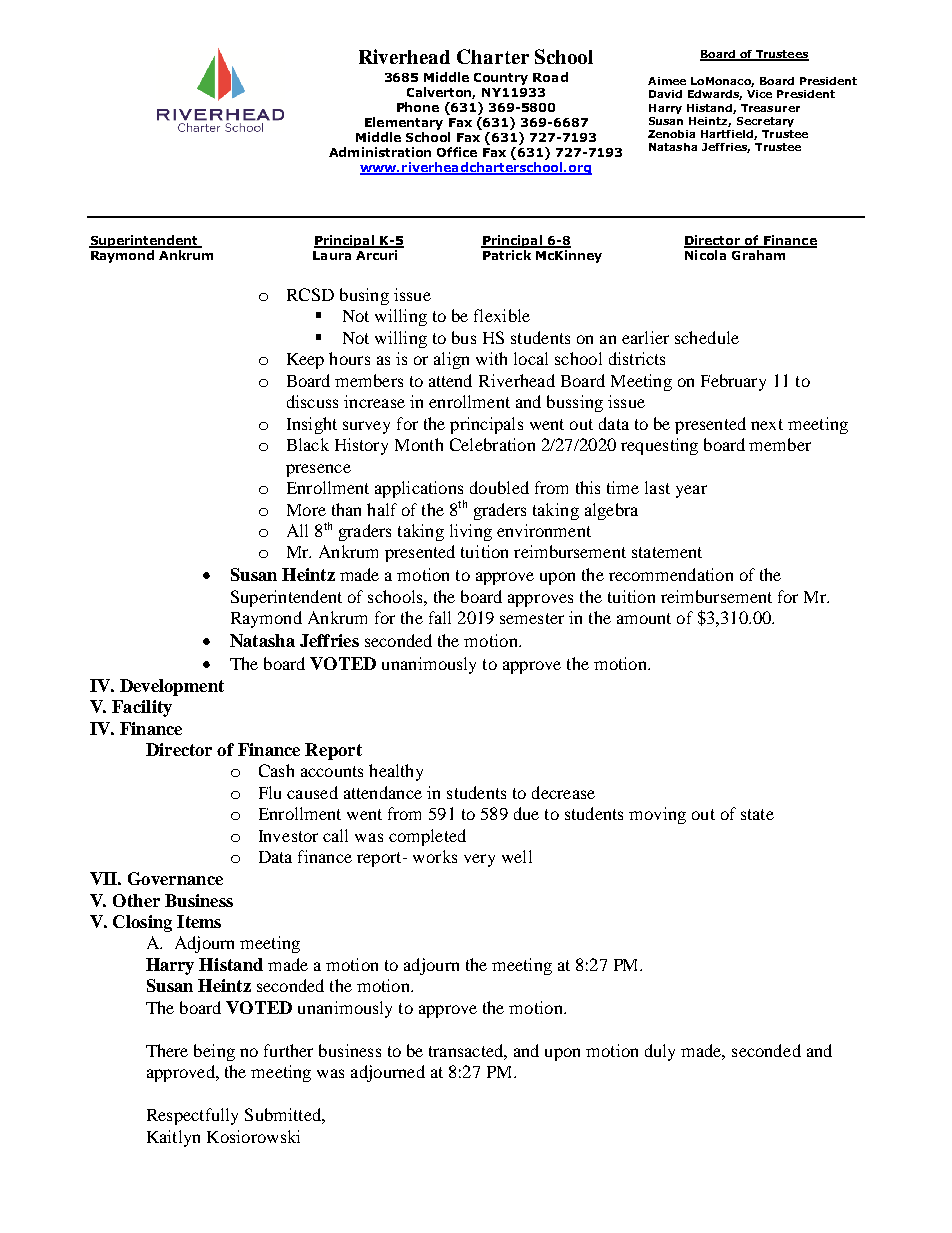  Describe the element at coordinates (380, 152) in the screenshot. I see `Administration` at that location.
